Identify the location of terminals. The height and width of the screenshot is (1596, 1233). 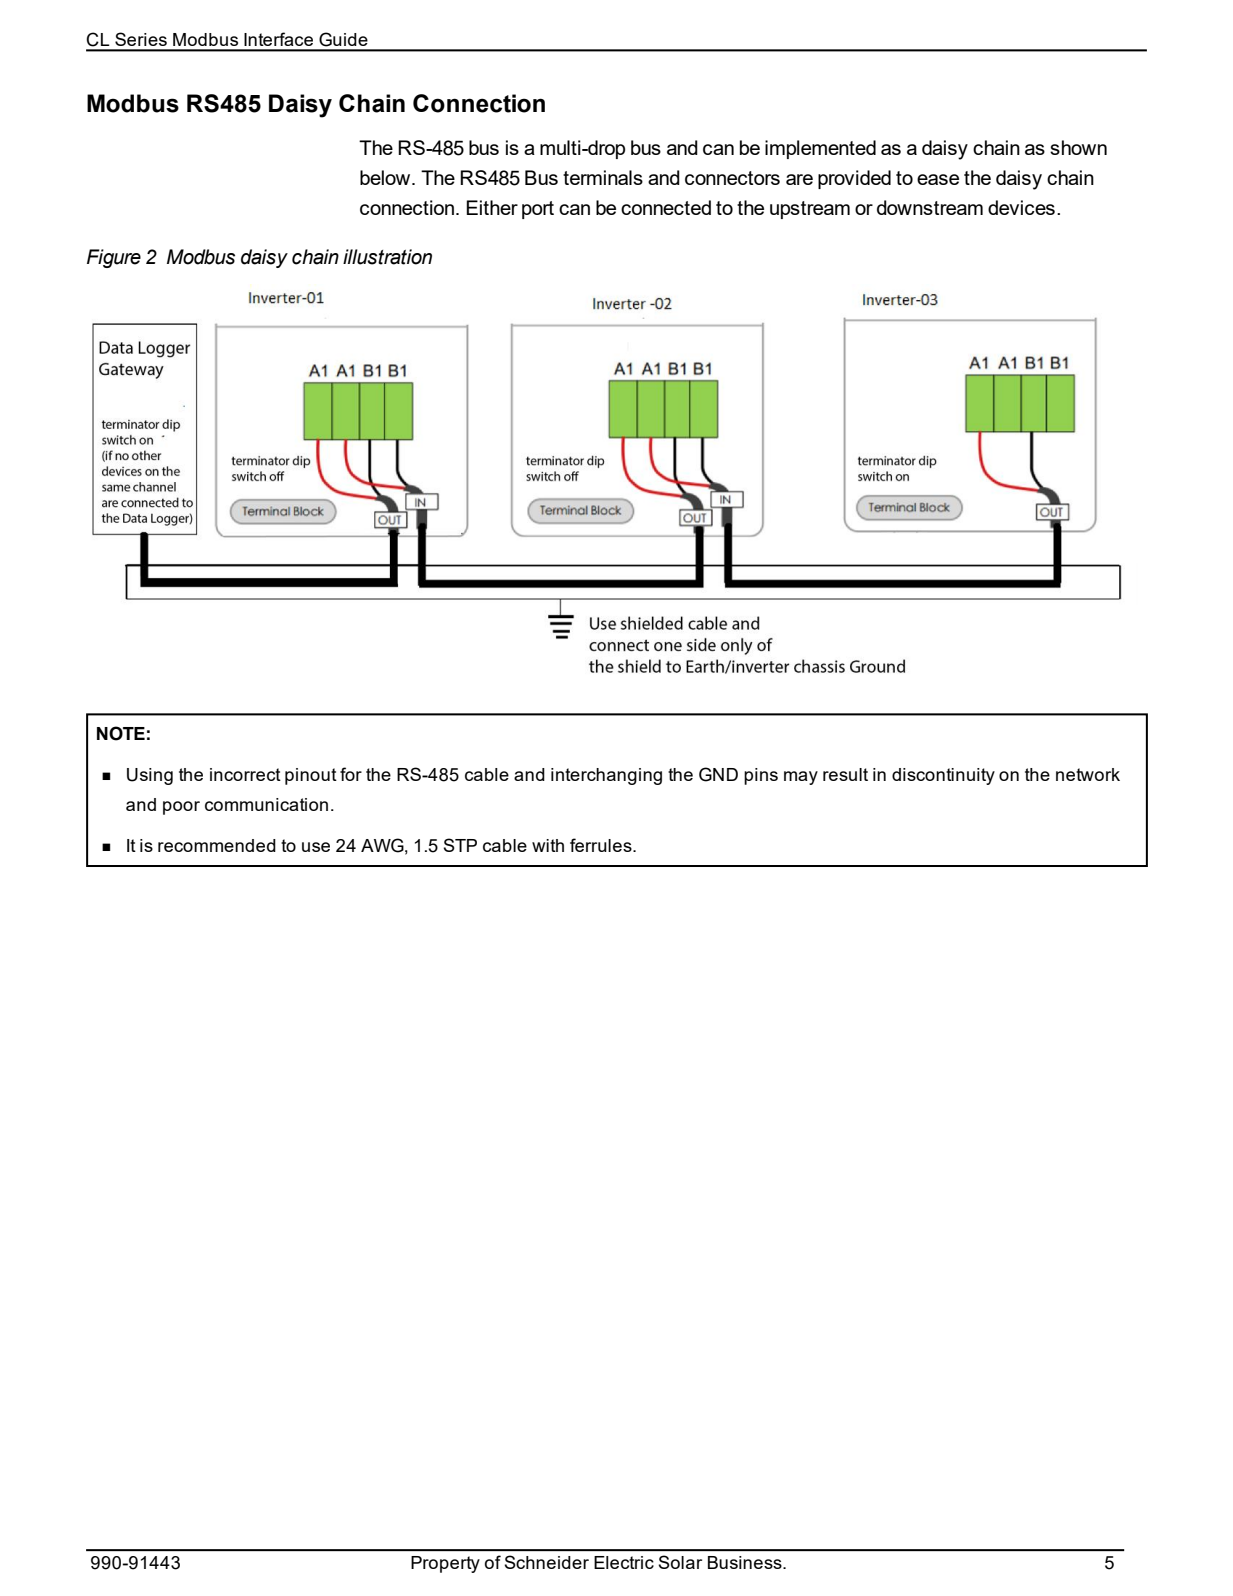
(603, 177).
